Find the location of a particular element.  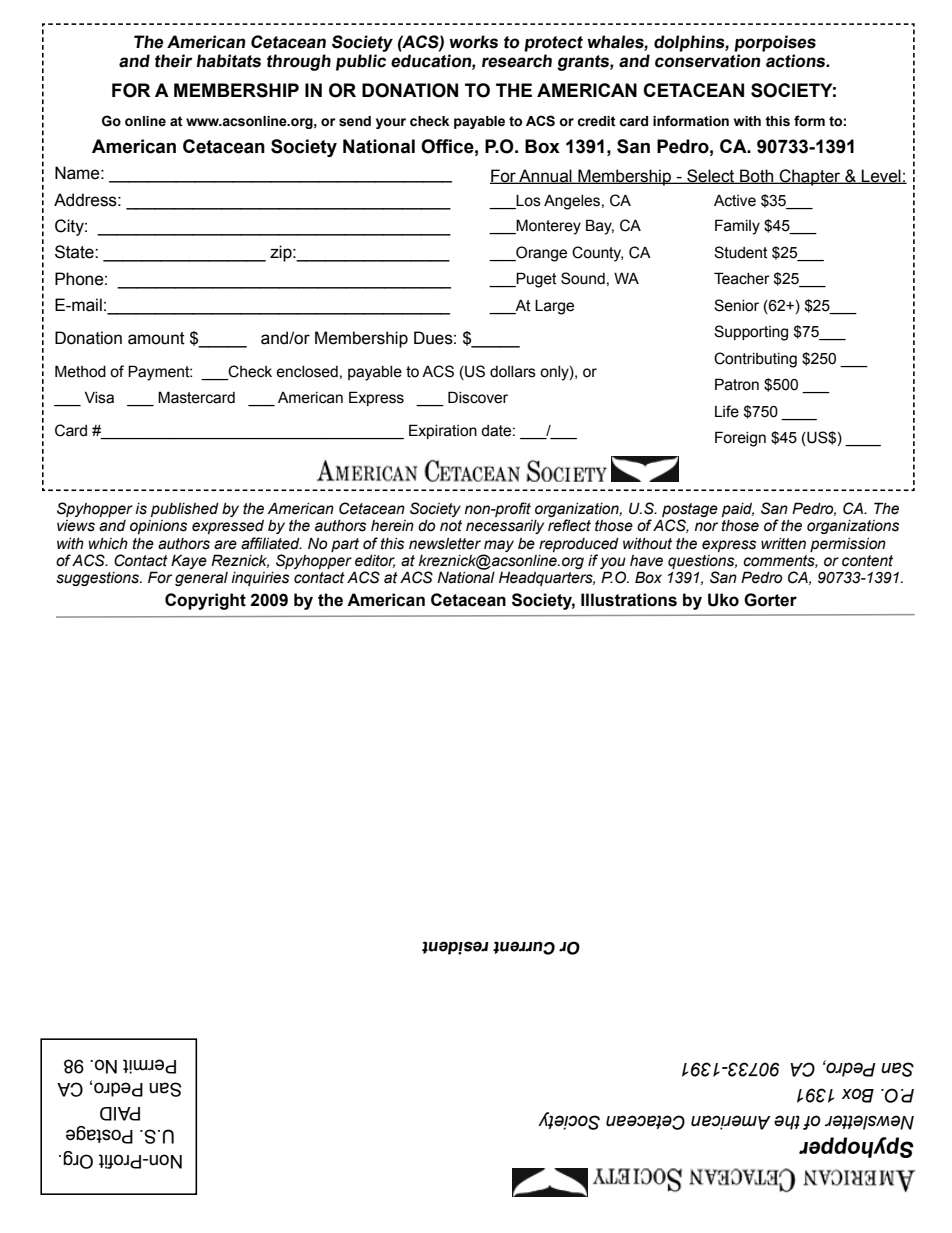

your is located at coordinates (391, 123).
